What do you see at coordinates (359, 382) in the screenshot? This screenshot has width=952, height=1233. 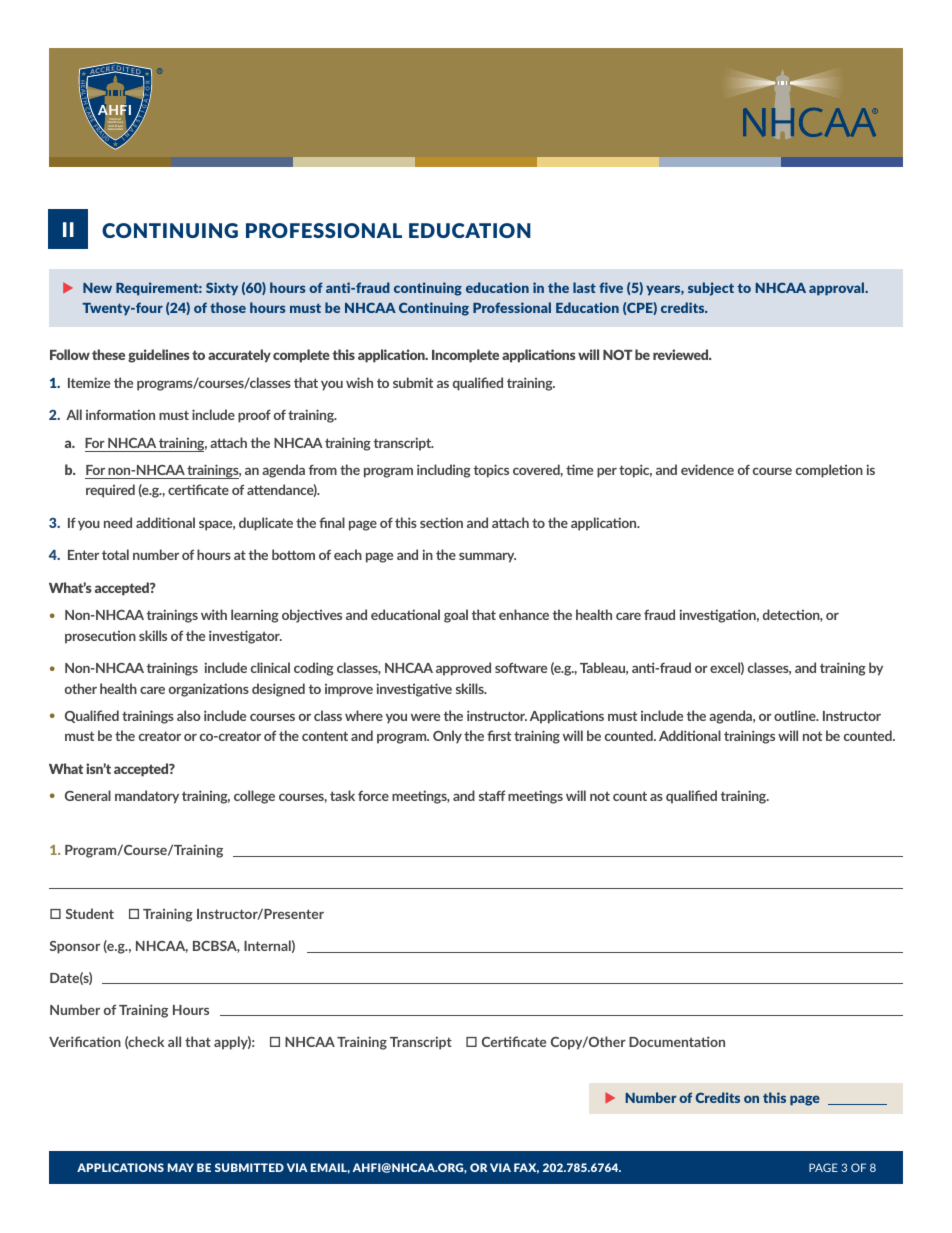 I see `wish` at bounding box center [359, 382].
